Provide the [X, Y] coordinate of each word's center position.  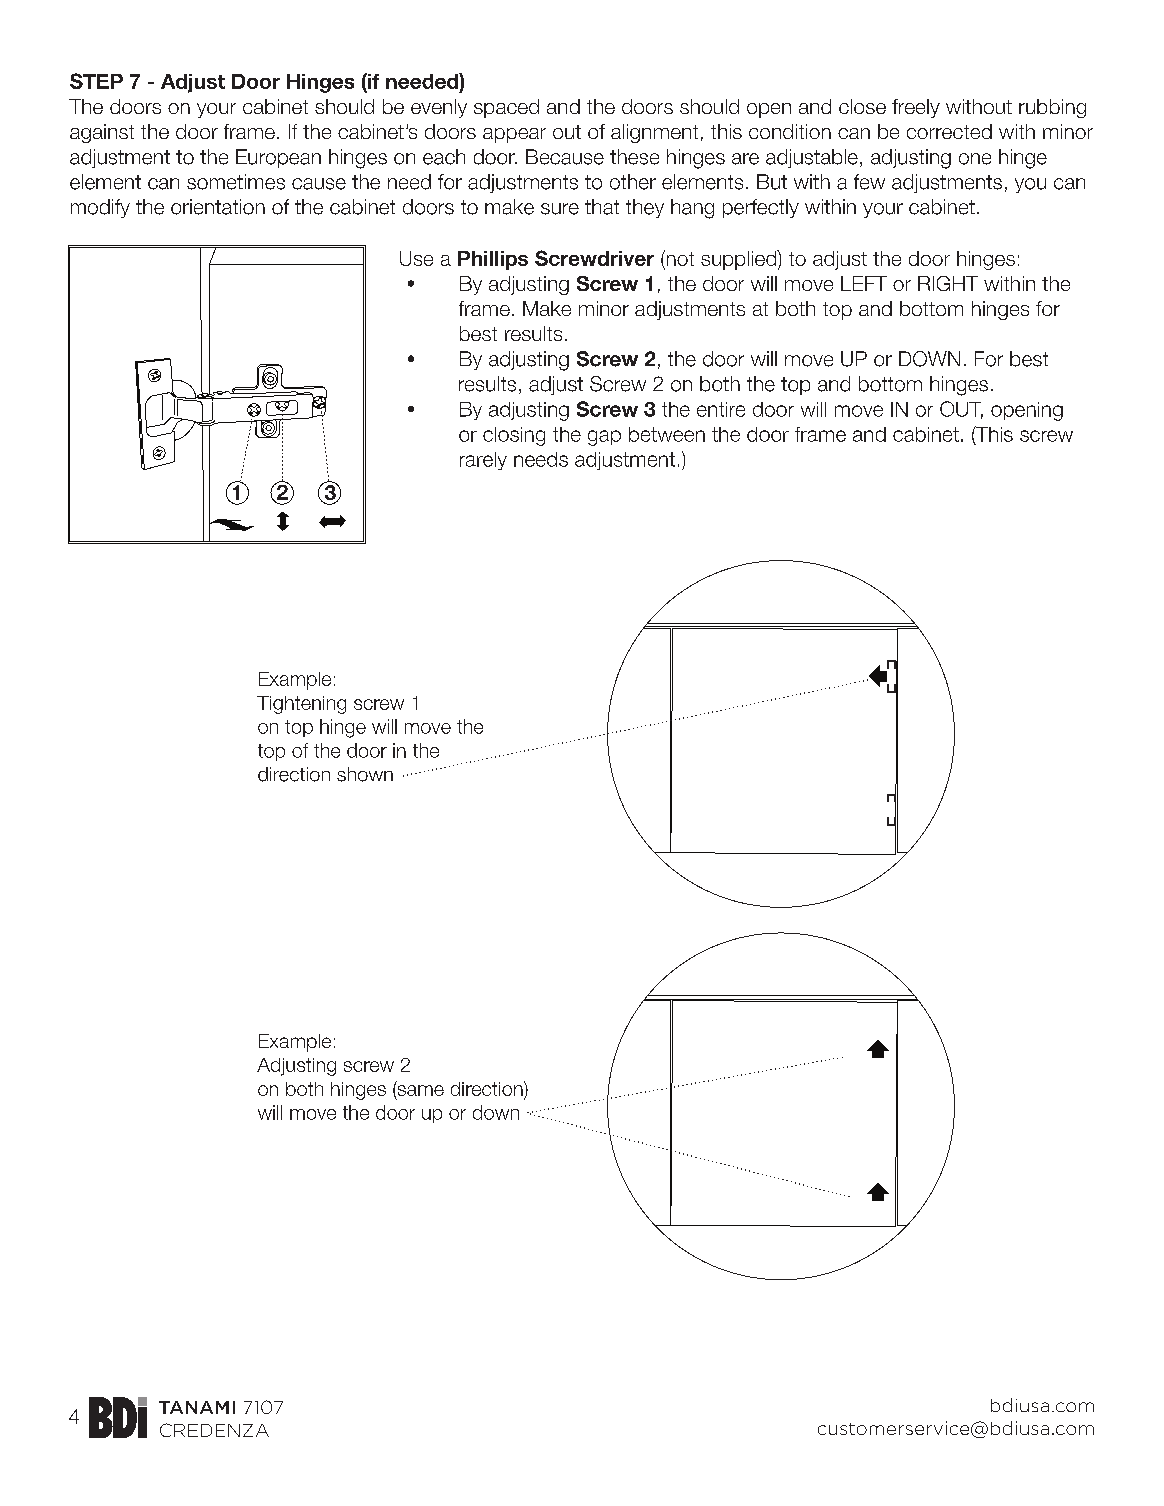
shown [365, 774]
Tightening [301, 705]
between [667, 434]
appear [514, 135]
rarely [483, 461]
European [278, 158]
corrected [949, 131]
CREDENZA [214, 1430]
